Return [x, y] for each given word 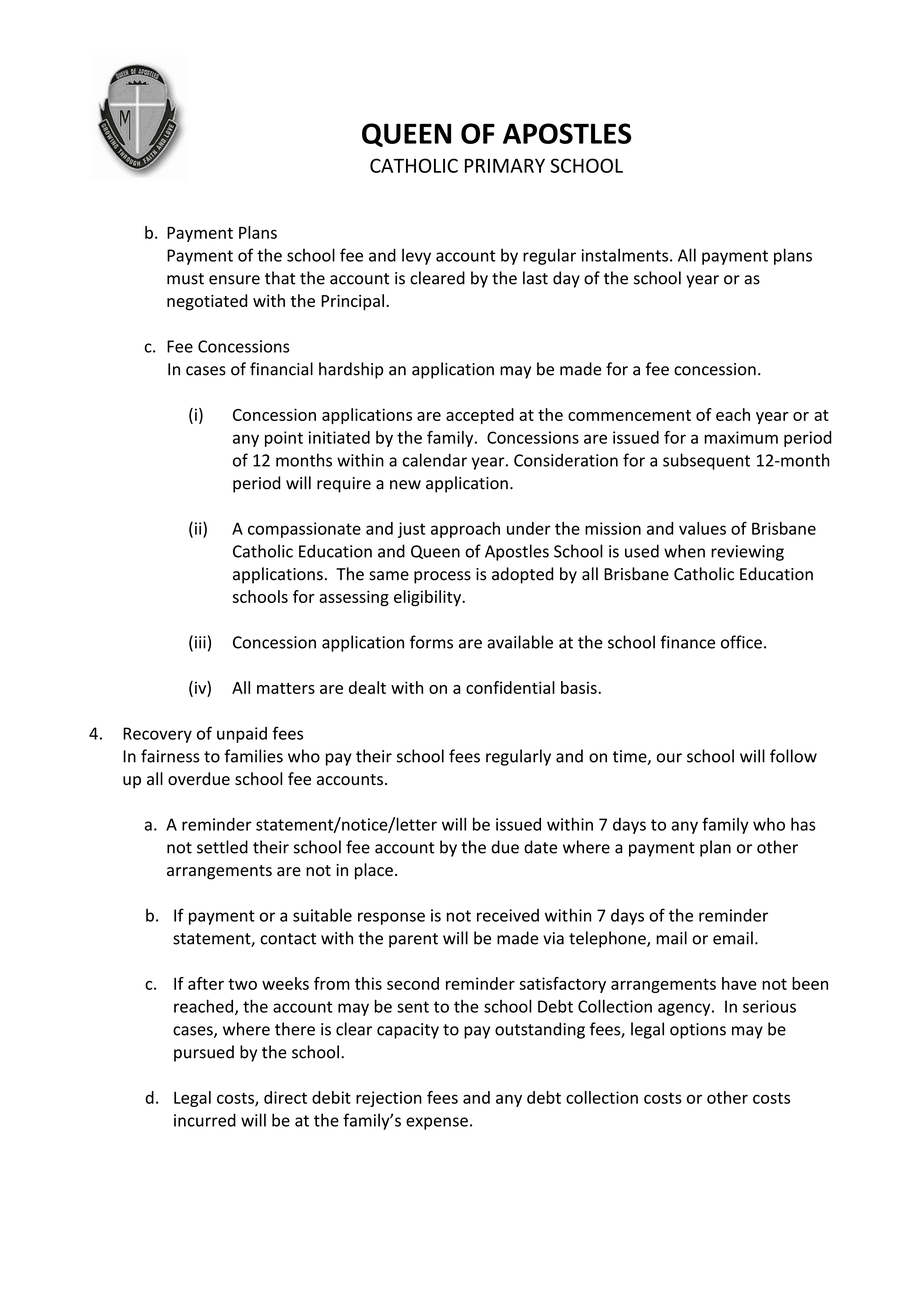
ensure [234, 280]
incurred [205, 1120]
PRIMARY [505, 165]
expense [437, 1123]
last [535, 278]
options [698, 1031]
